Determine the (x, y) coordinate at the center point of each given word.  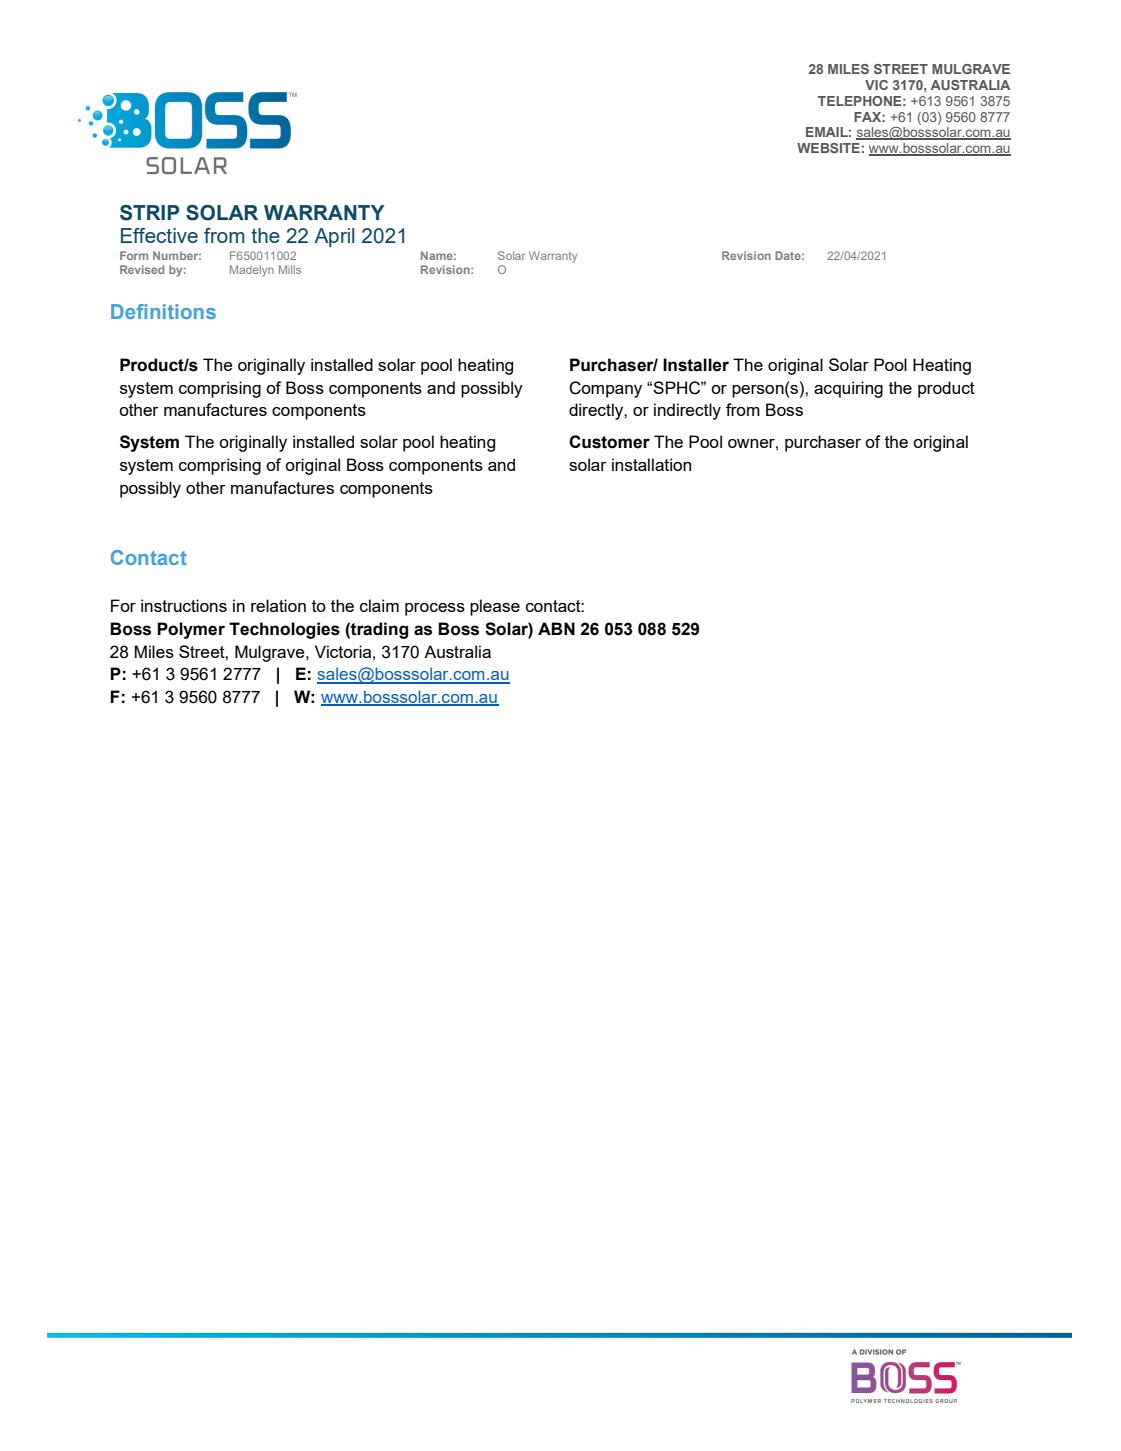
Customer (609, 442)
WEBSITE (828, 148)
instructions (184, 605)
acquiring (848, 389)
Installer (696, 365)
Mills (290, 269)
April (334, 237)
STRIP (149, 213)
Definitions (163, 311)
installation (651, 464)
